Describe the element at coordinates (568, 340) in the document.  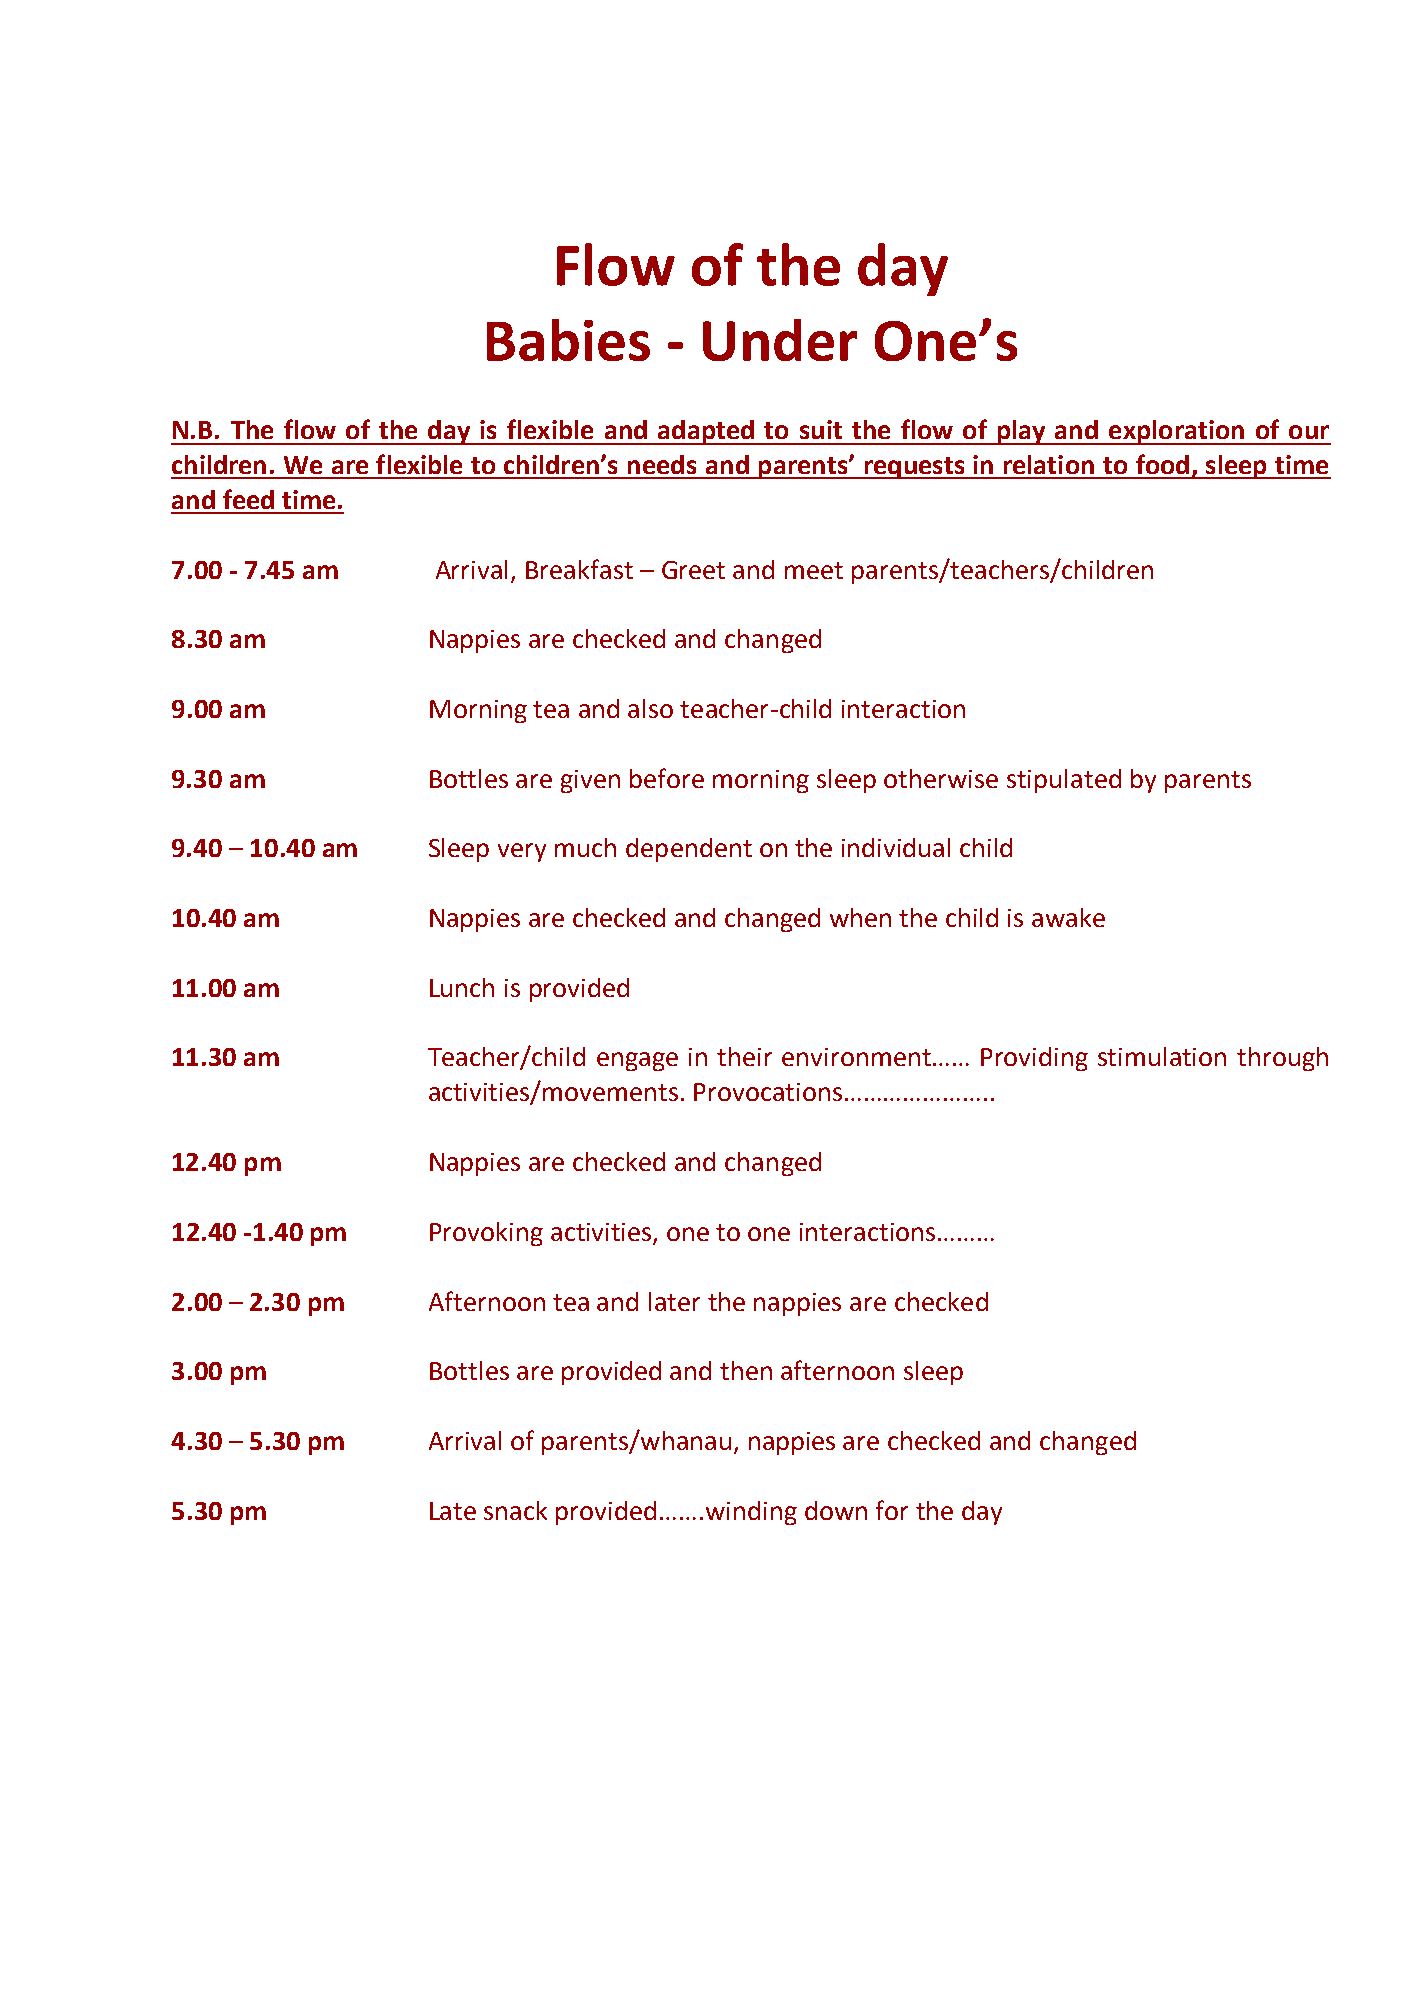
I see `Babies` at that location.
